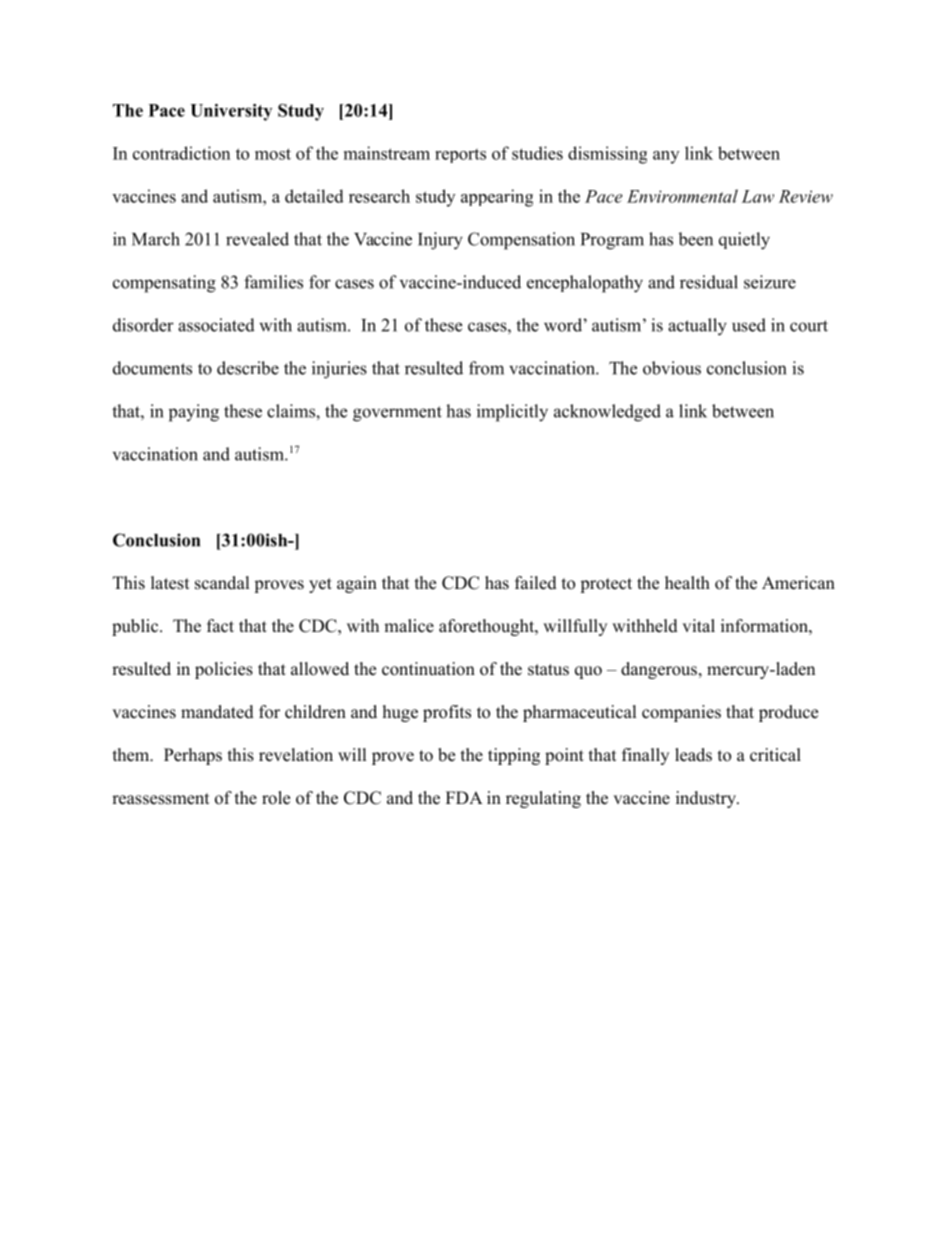 This image has width=952, height=1233. Describe the element at coordinates (164, 284) in the image. I see `compensating` at that location.
